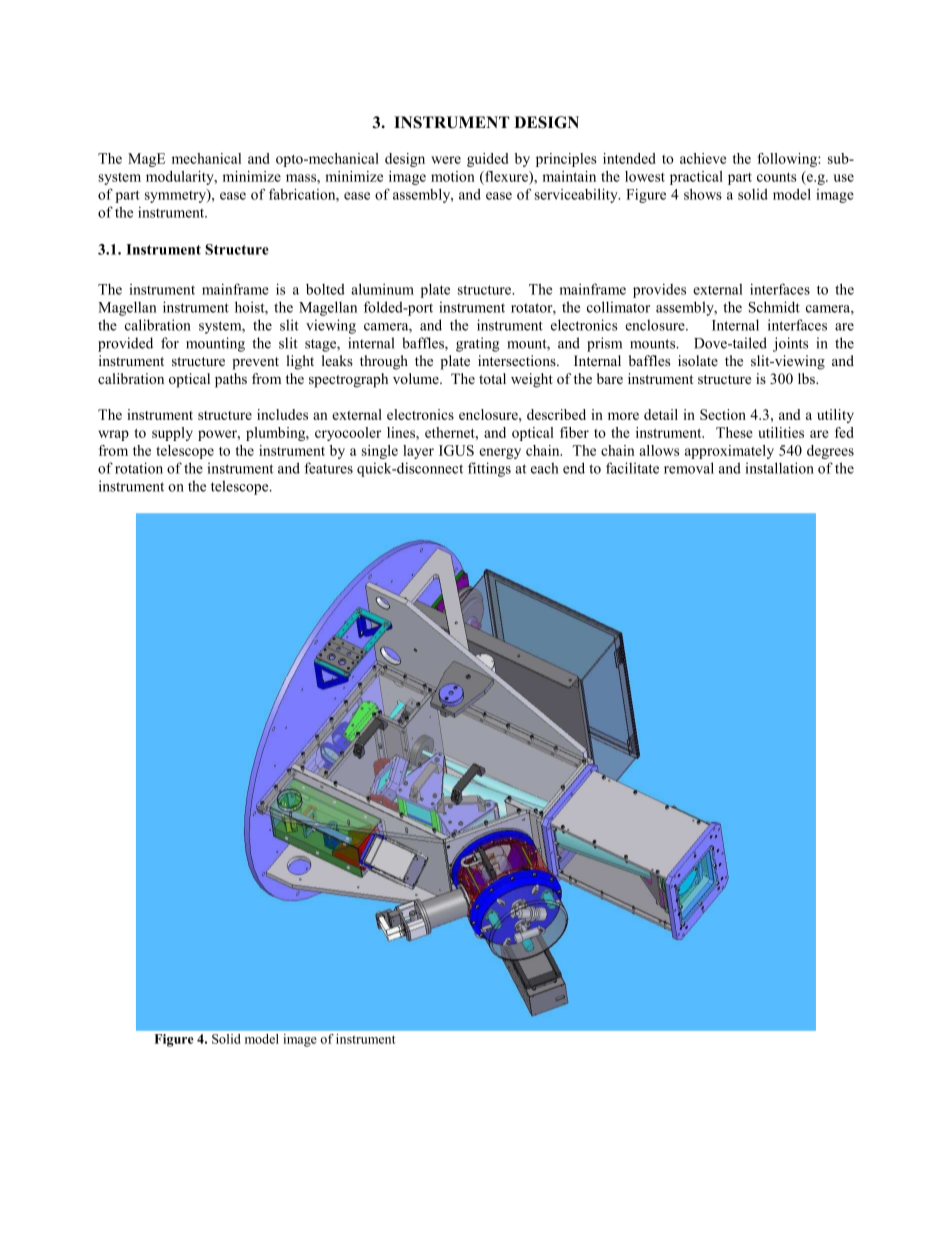 This page has width=952, height=1233. What do you see at coordinates (703, 194) in the page?
I see `shows` at bounding box center [703, 194].
